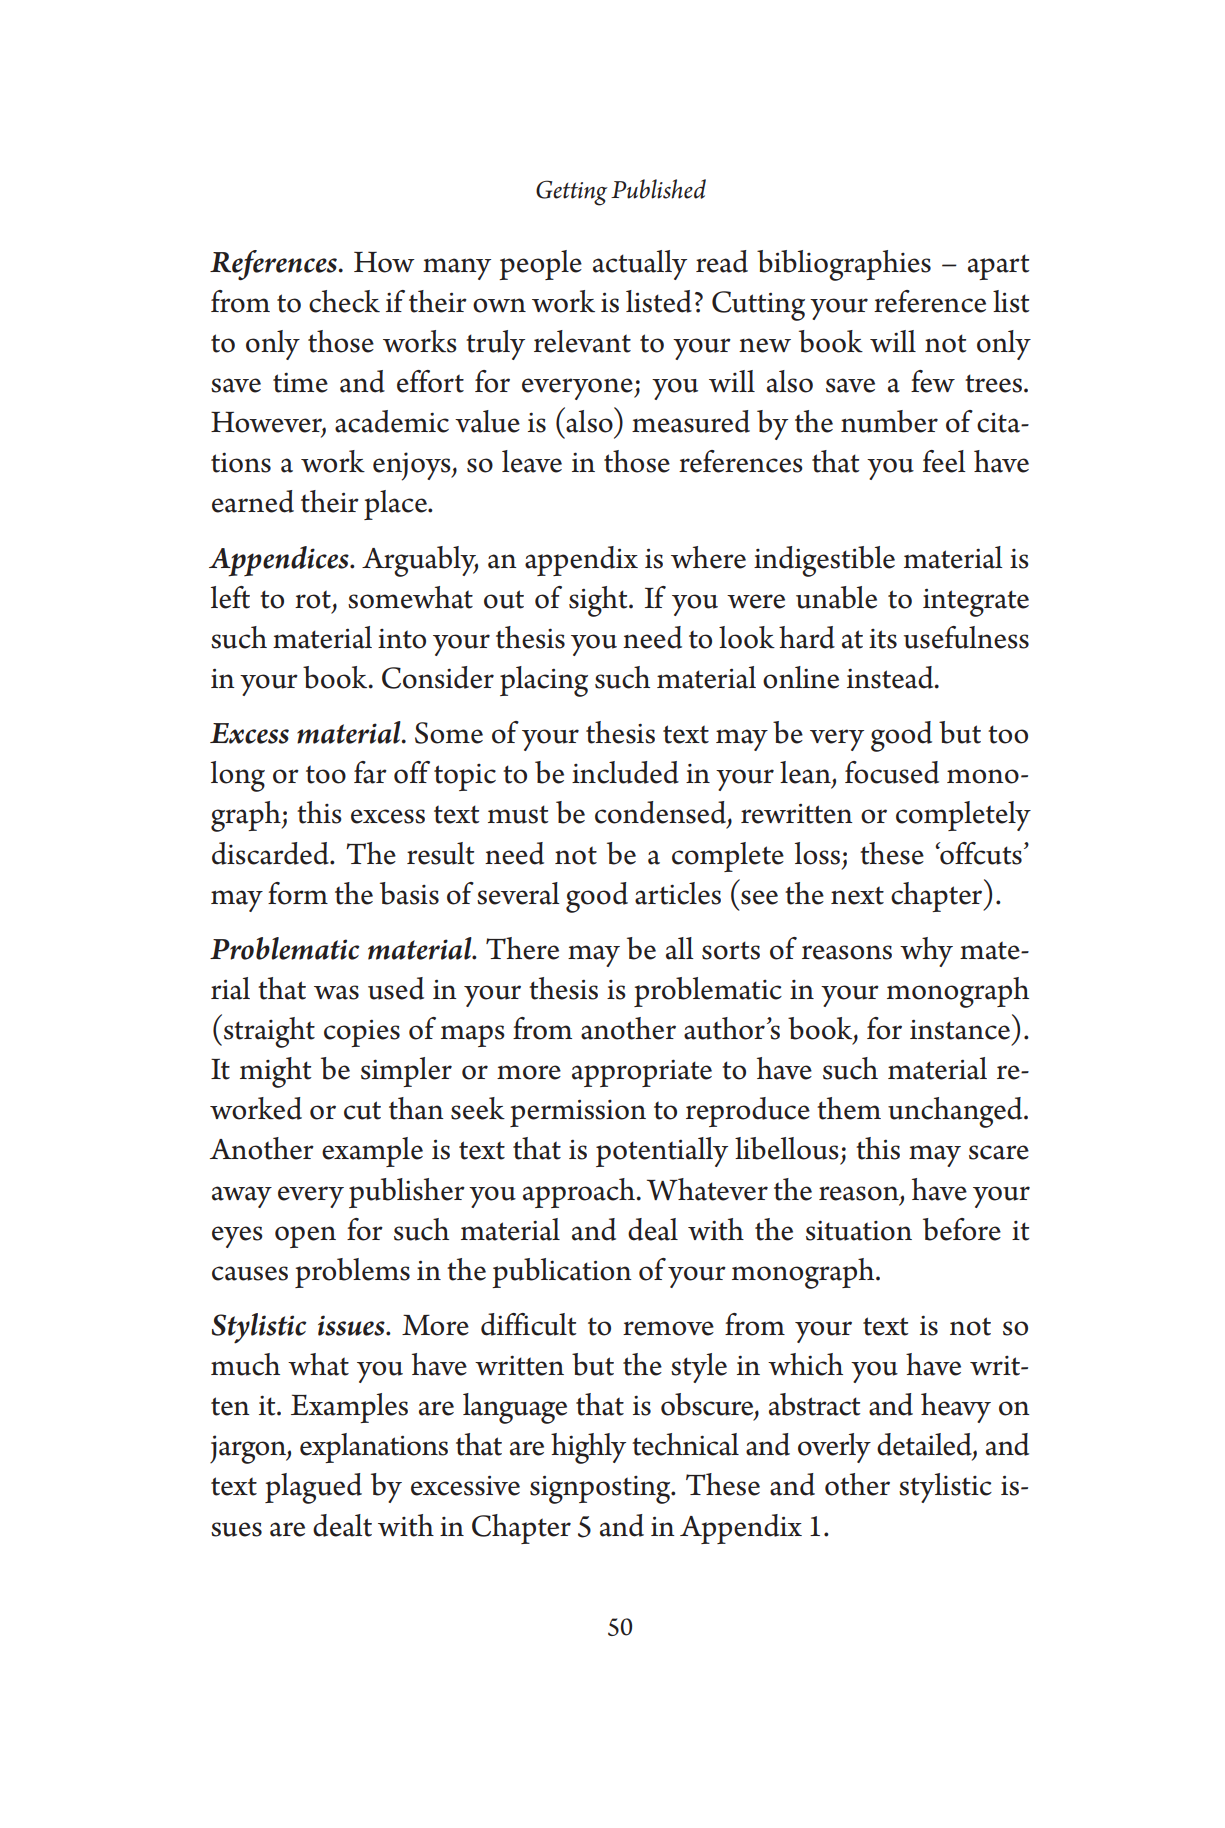  What do you see at coordinates (640, 265) in the document?
I see `actually` at bounding box center [640, 265].
